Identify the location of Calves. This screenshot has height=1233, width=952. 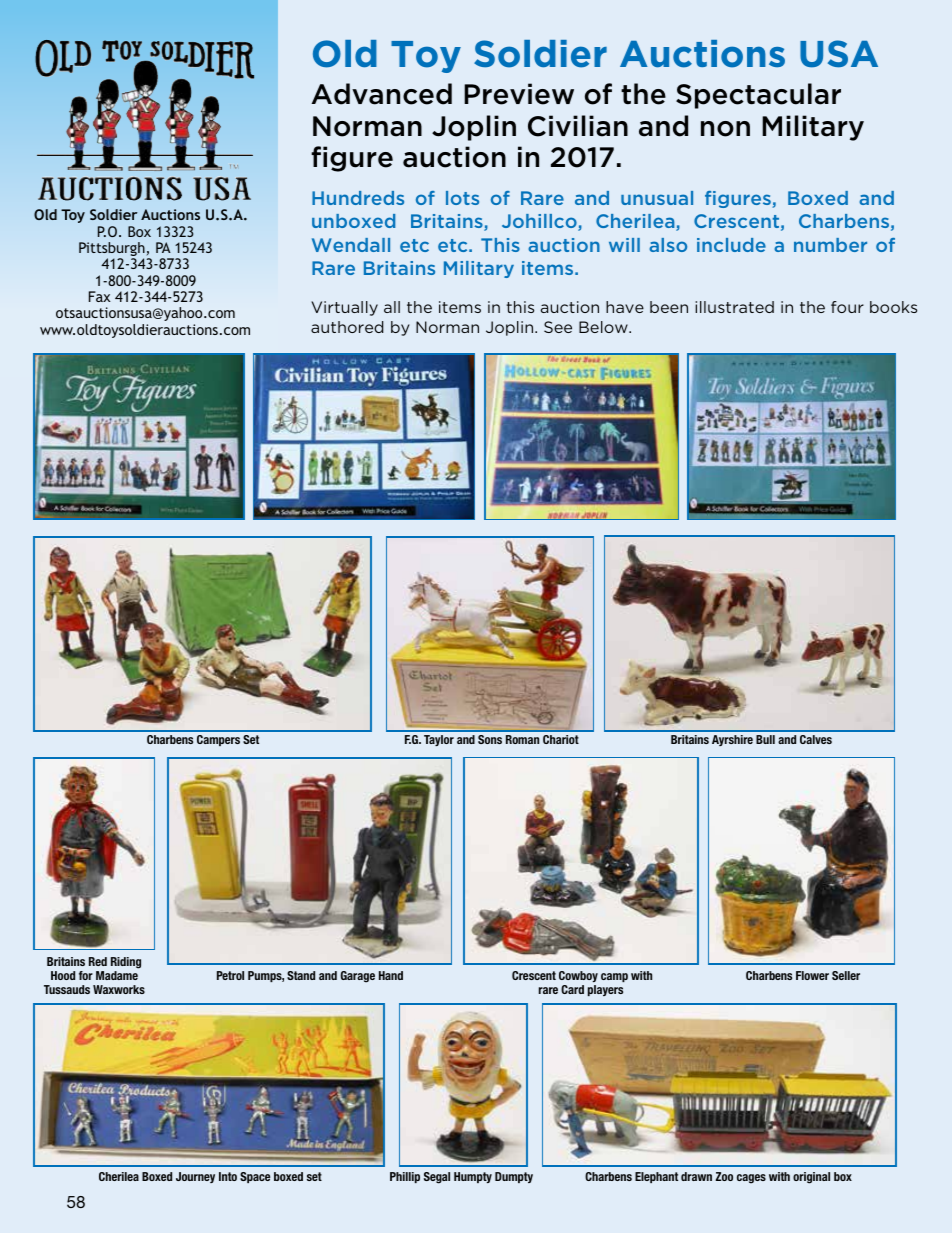
(816, 739).
